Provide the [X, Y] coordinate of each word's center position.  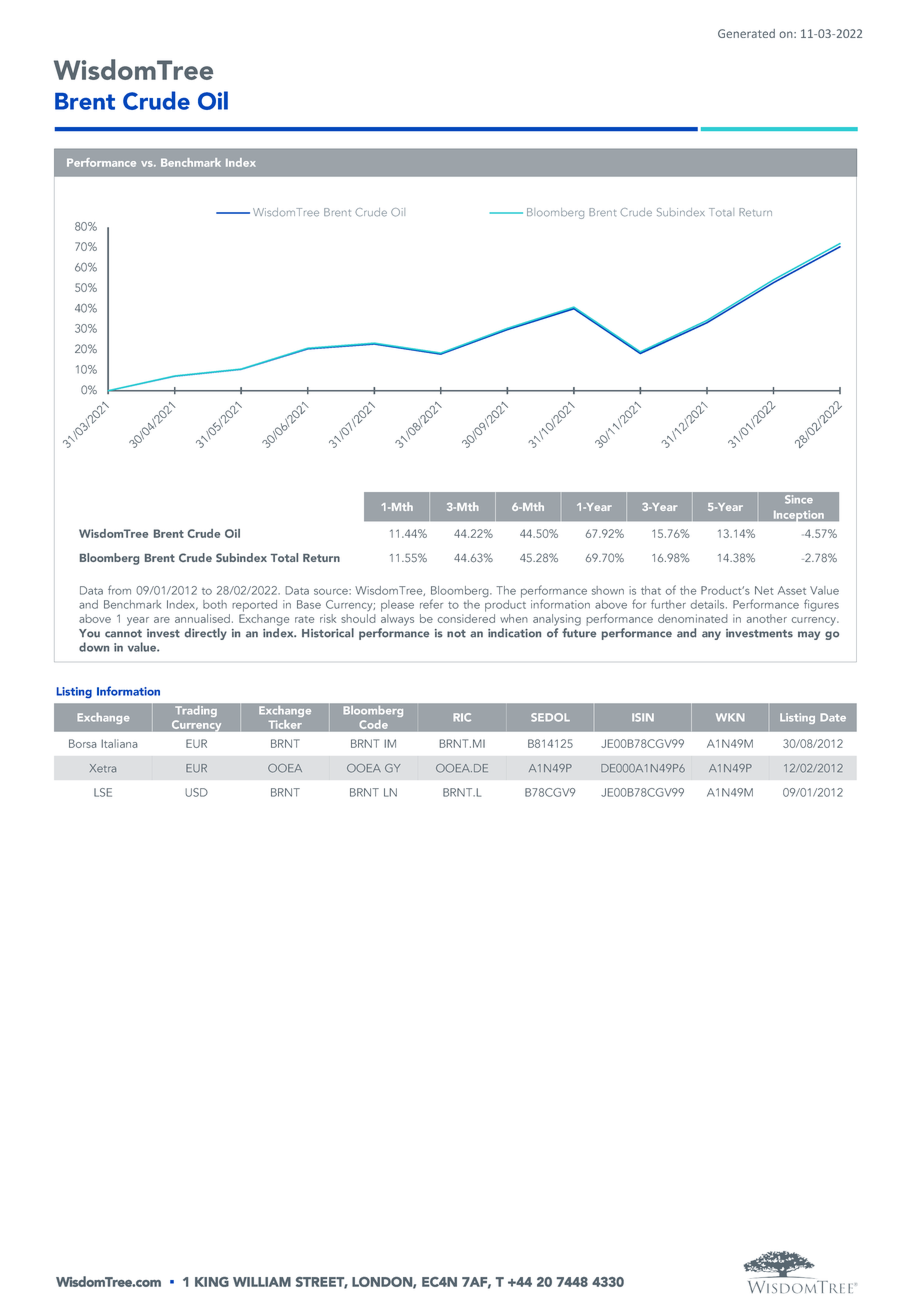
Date [833, 717]
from [119, 590]
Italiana [119, 743]
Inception [799, 515]
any [711, 635]
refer [431, 604]
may [809, 635]
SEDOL [550, 717]
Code [374, 724]
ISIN [643, 717]
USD [196, 792]
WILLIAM [262, 1282]
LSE [103, 792]
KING [212, 1282]
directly [206, 634]
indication [514, 633]
